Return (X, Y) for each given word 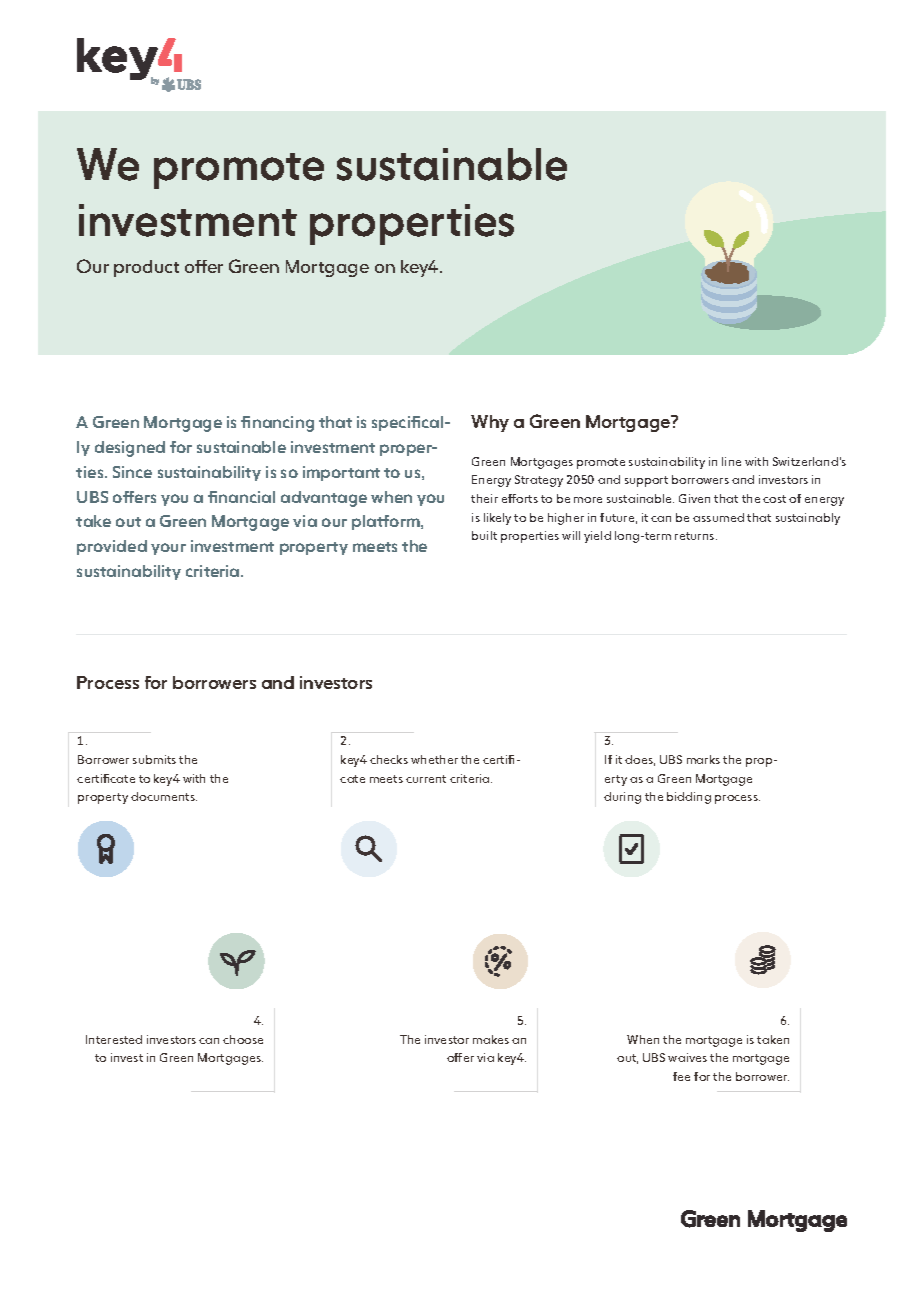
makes (491, 1039)
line (731, 461)
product (146, 268)
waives (687, 1057)
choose (243, 1039)
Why (490, 423)
